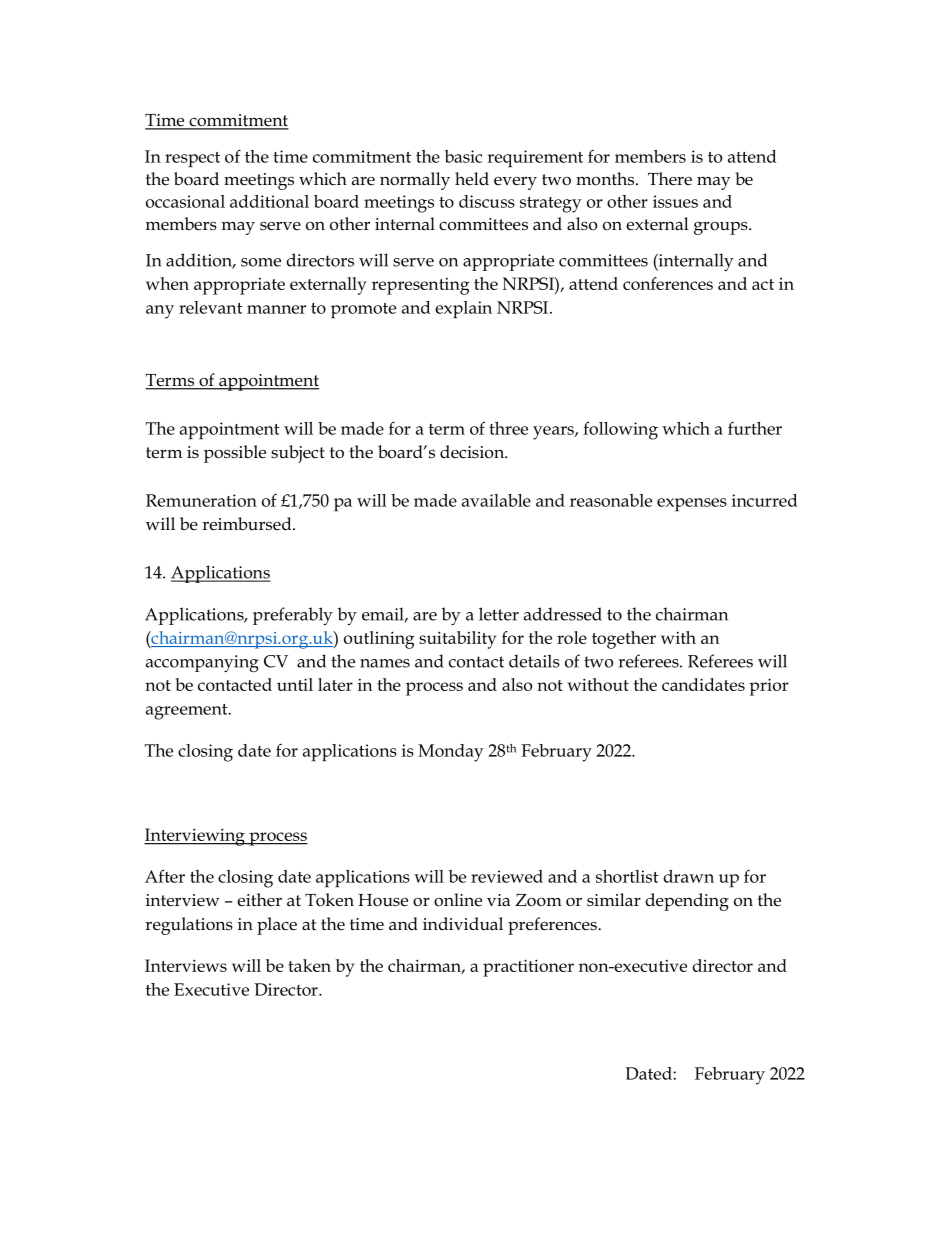 The image size is (952, 1233). What do you see at coordinates (472, 179) in the page?
I see `held` at bounding box center [472, 179].
